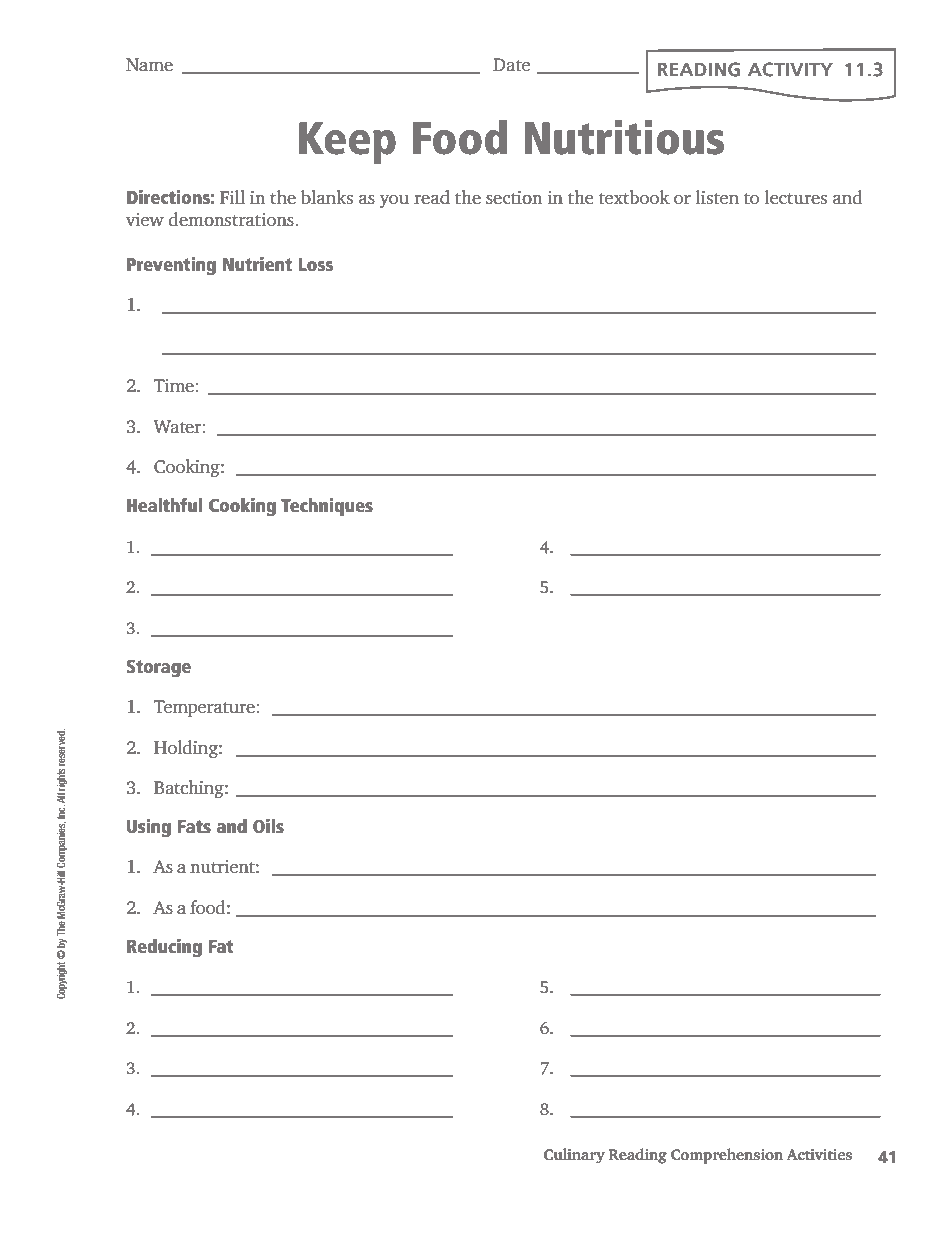 The image size is (952, 1233). Describe the element at coordinates (171, 266) in the document. I see `Preventing` at that location.
